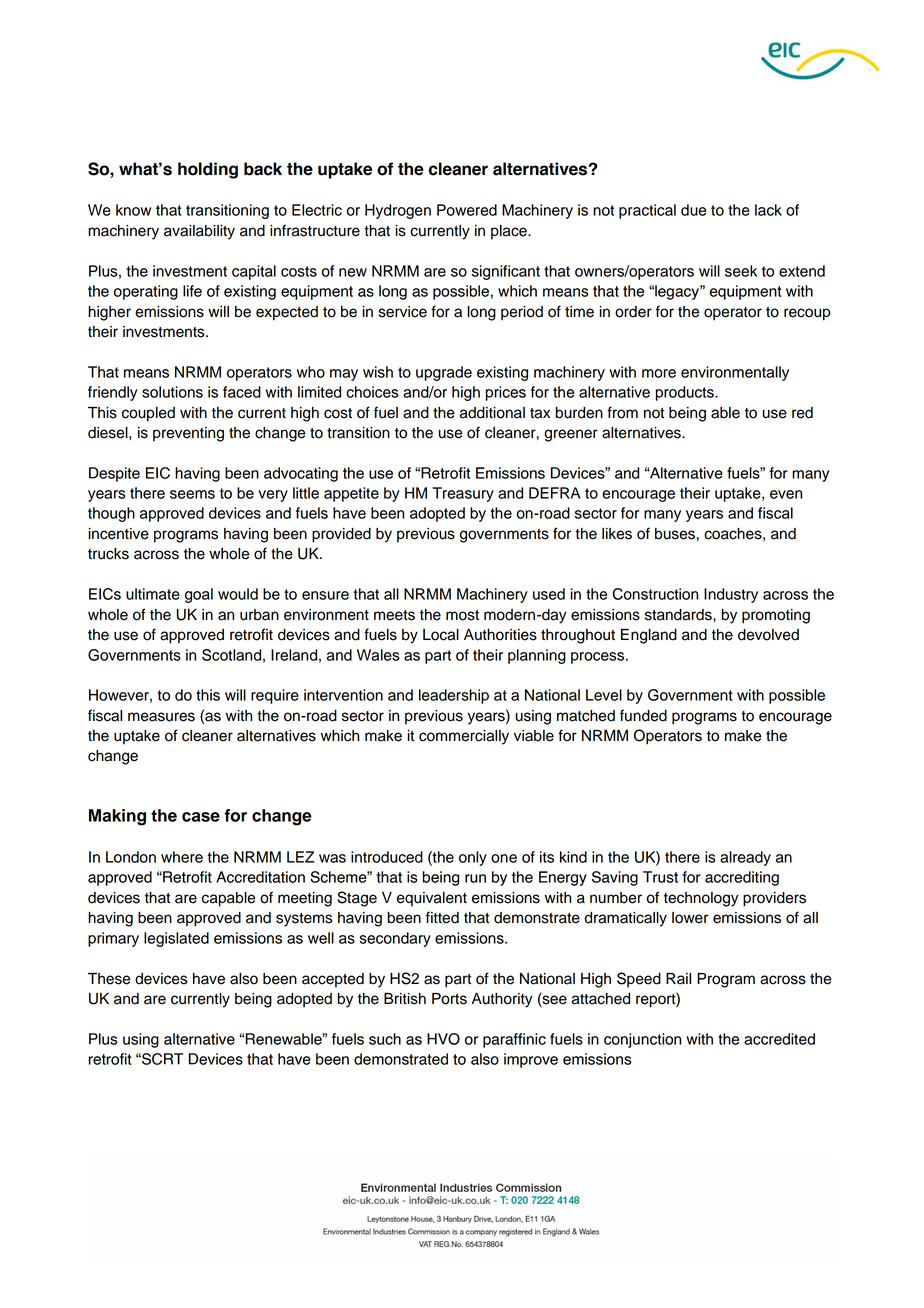  What do you see at coordinates (693, 210) in the screenshot?
I see `due` at bounding box center [693, 210].
